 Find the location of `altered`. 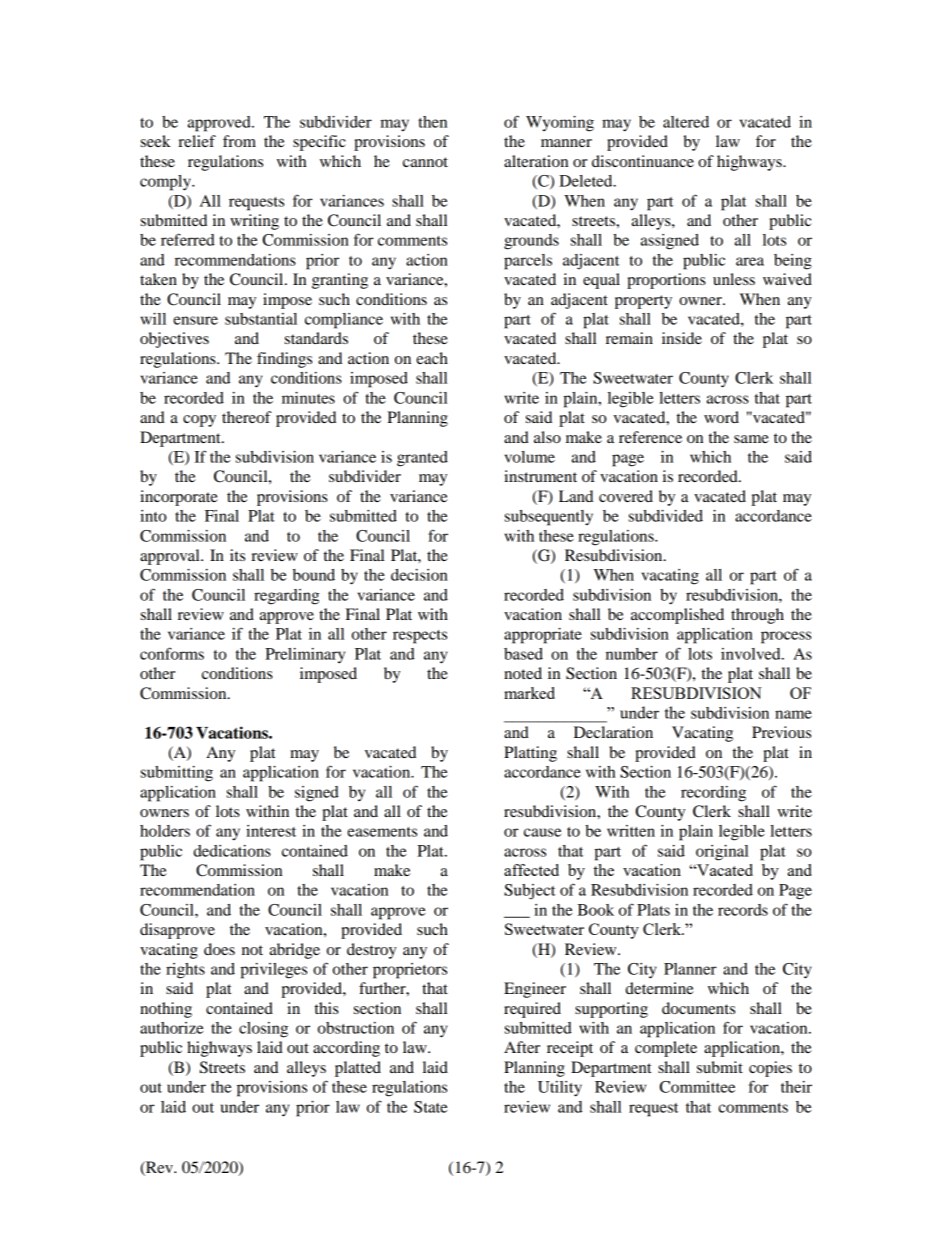

altered is located at coordinates (686, 122).
